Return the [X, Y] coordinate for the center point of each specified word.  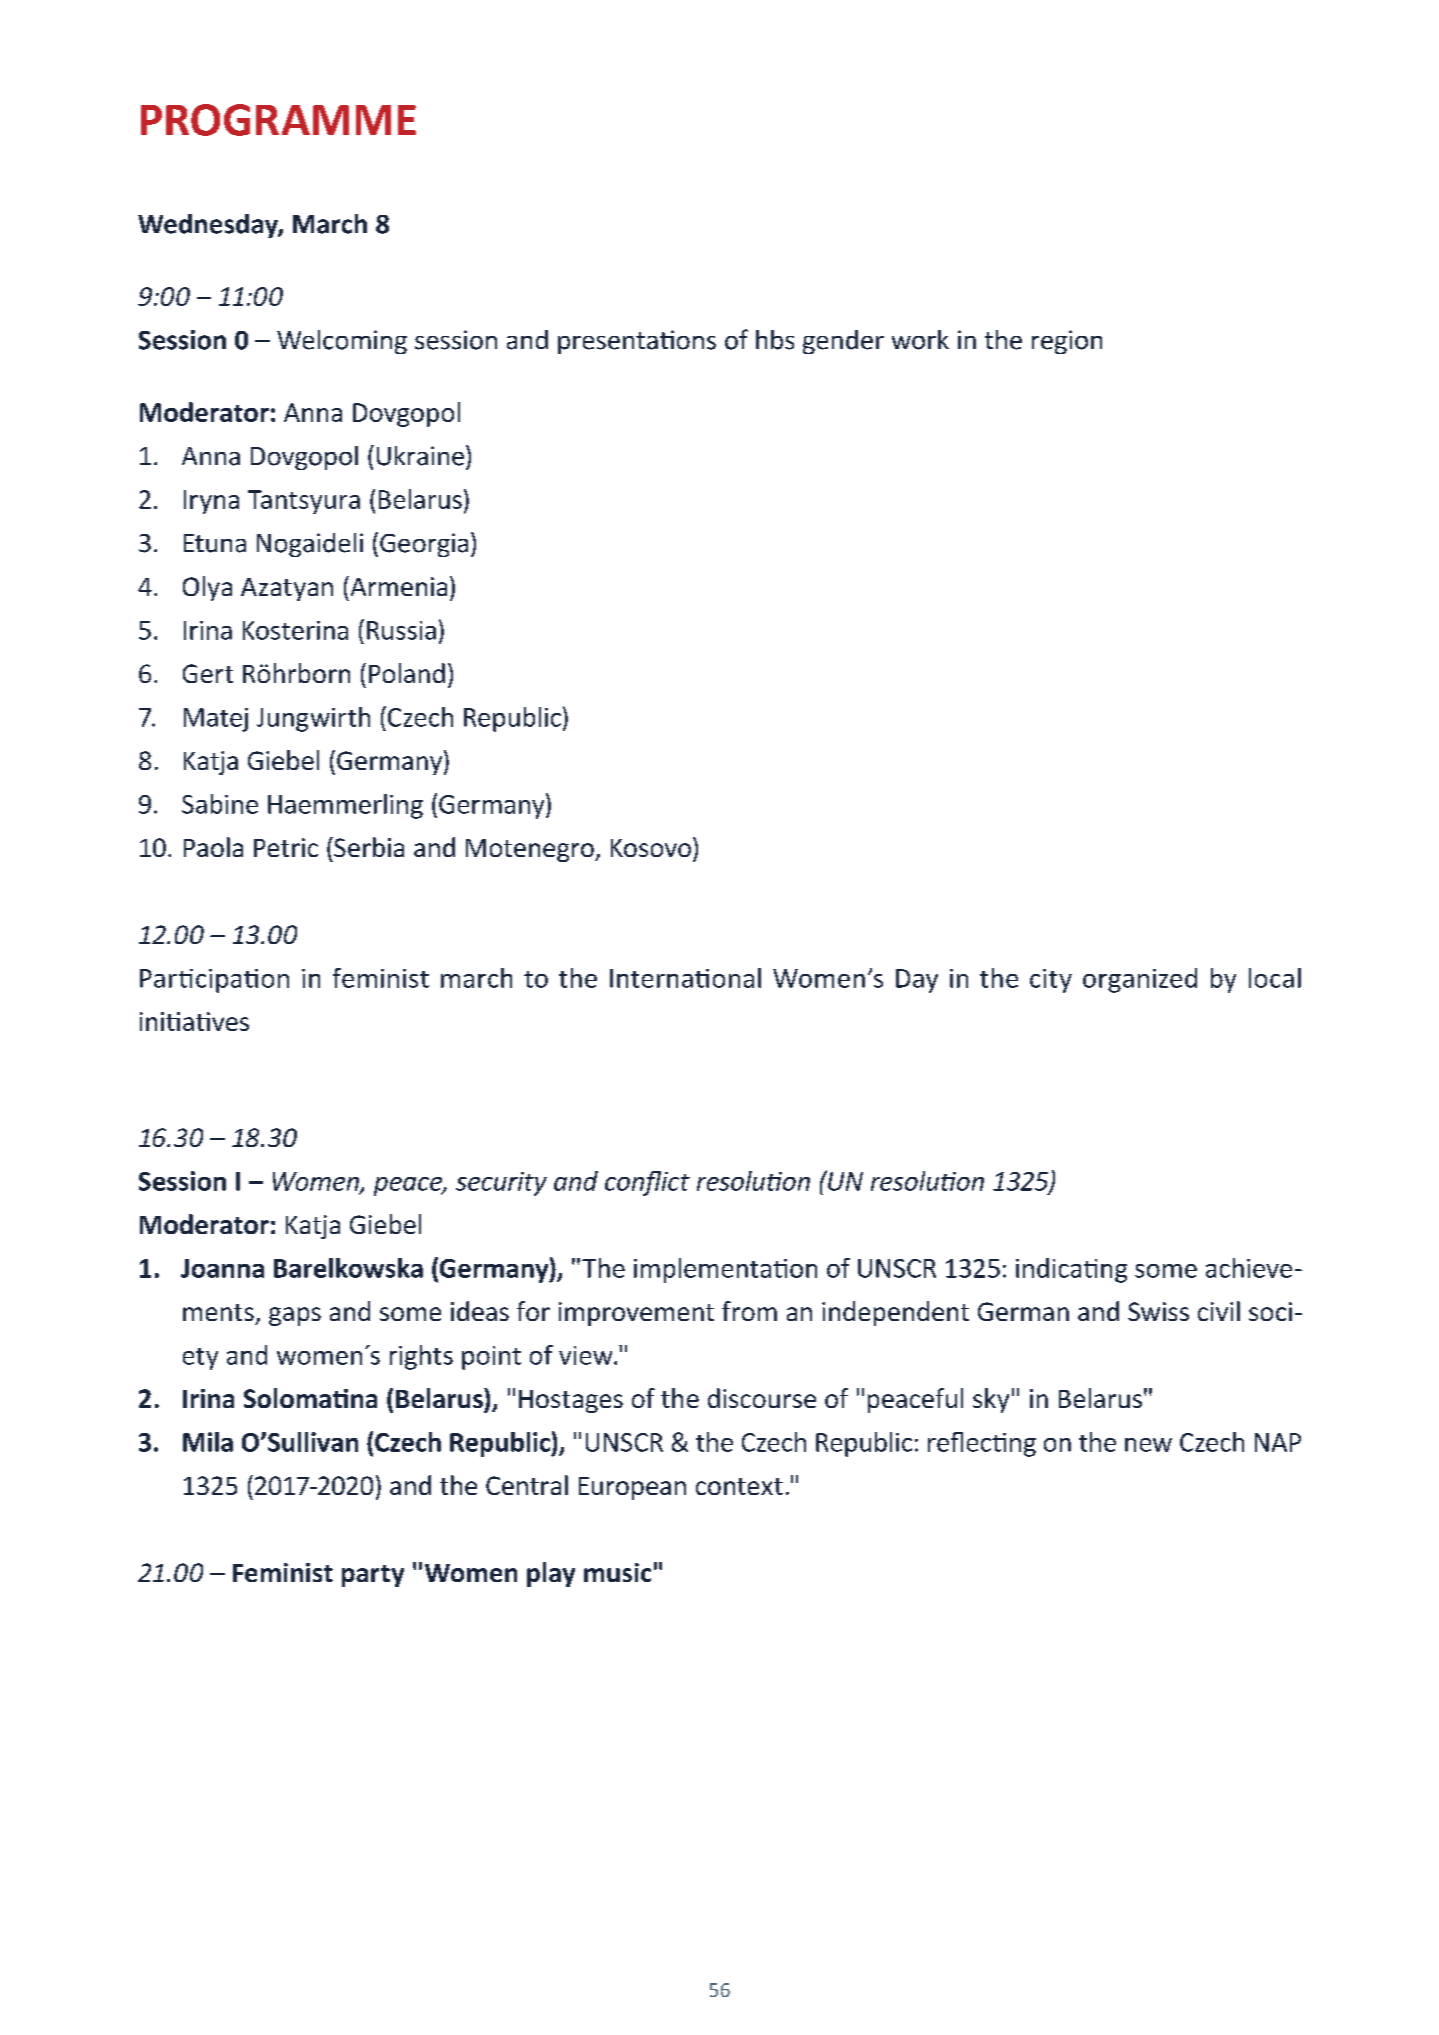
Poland [407, 673]
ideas [480, 1311]
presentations [637, 342]
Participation [214, 981]
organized [1140, 980]
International [685, 978]
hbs [775, 340]
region [1067, 342]
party [373, 1576]
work [920, 340]
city [1051, 981]
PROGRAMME [278, 120]
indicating [1071, 1270]
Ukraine [422, 455]
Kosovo [652, 847]
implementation [725, 1270]
